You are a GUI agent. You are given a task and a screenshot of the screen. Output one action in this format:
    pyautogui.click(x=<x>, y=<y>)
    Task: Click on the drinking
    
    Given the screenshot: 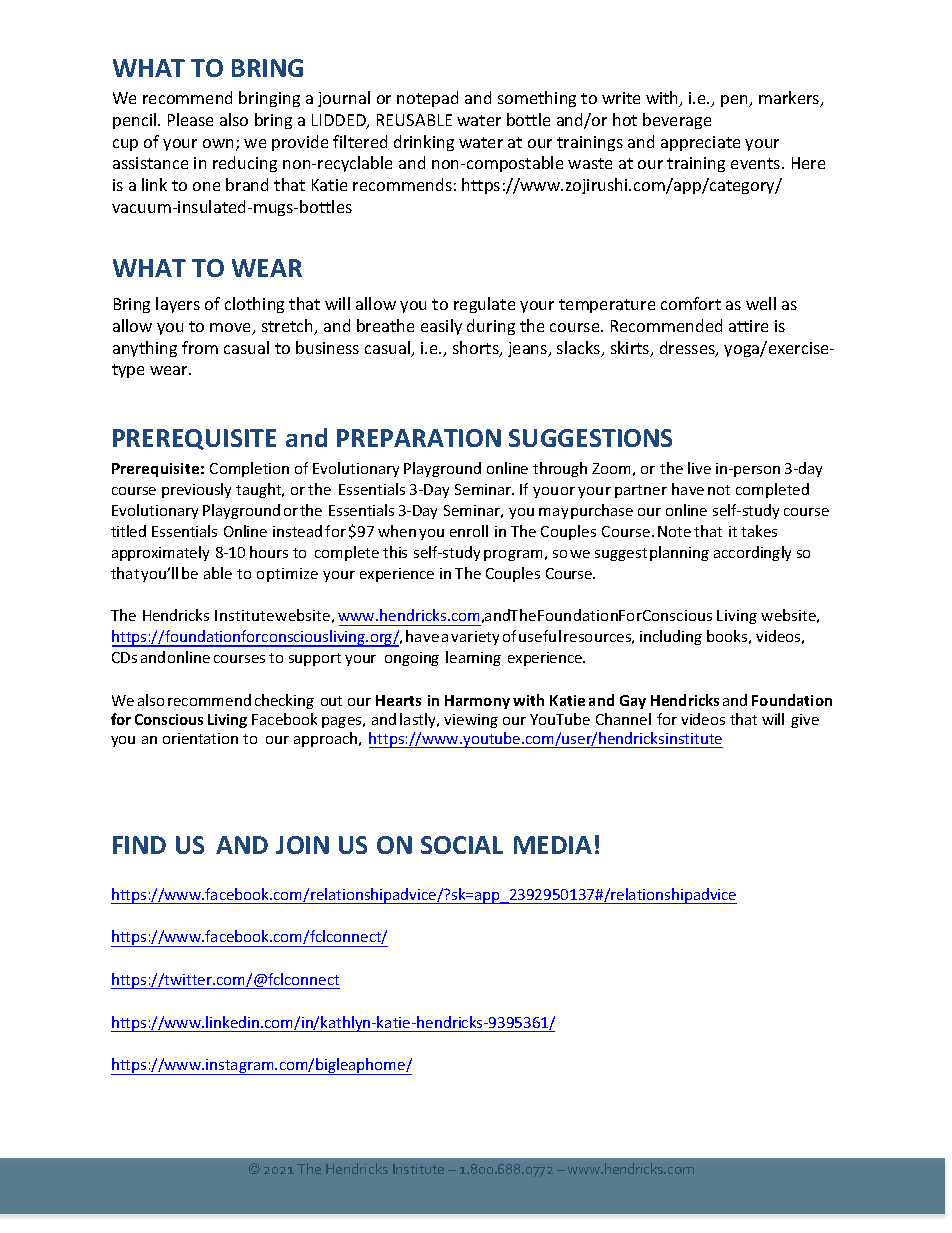 What is the action you would take?
    pyautogui.click(x=424, y=143)
